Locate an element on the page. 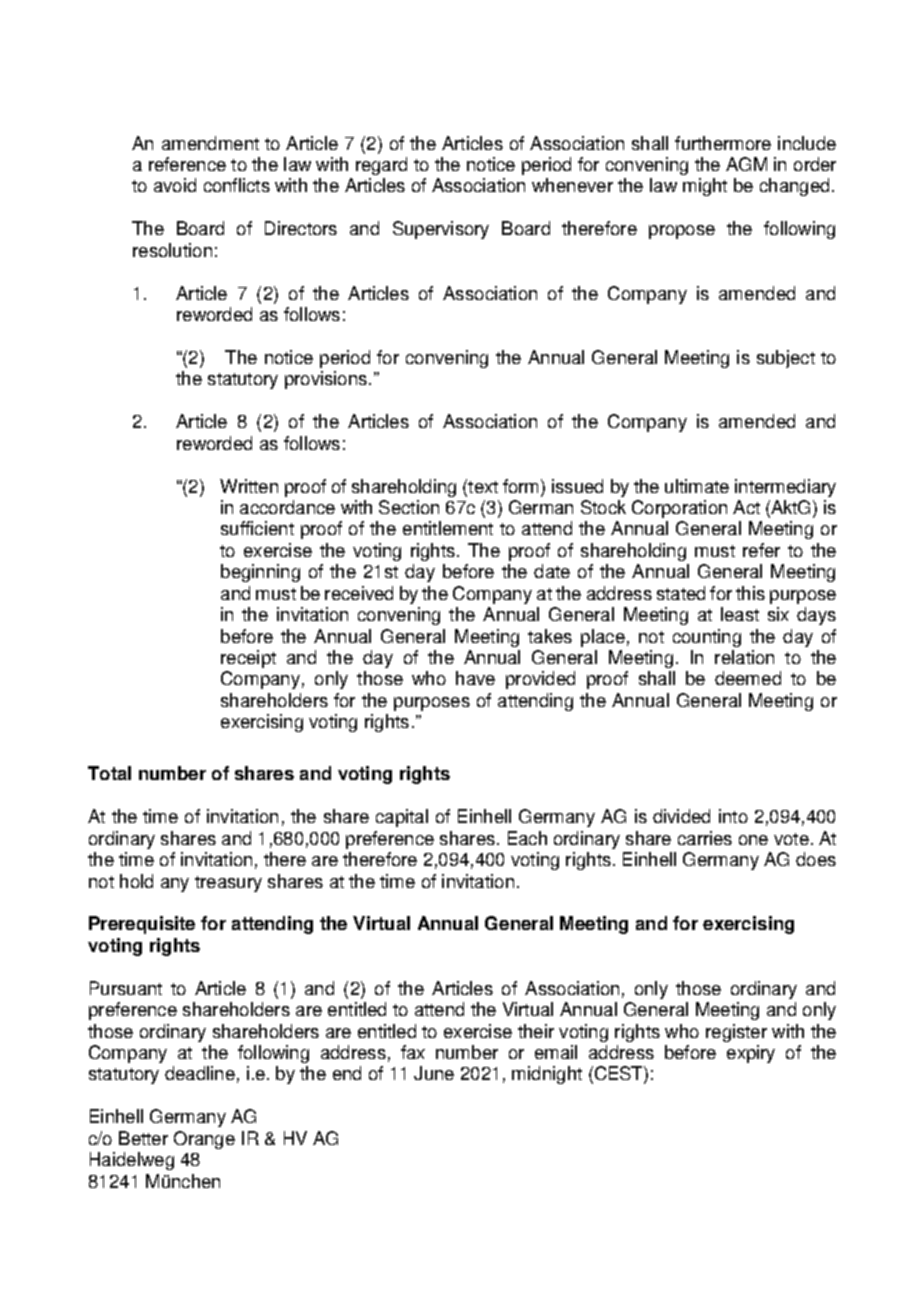 This image has width=924, height=1308. Each is located at coordinates (527, 838).
